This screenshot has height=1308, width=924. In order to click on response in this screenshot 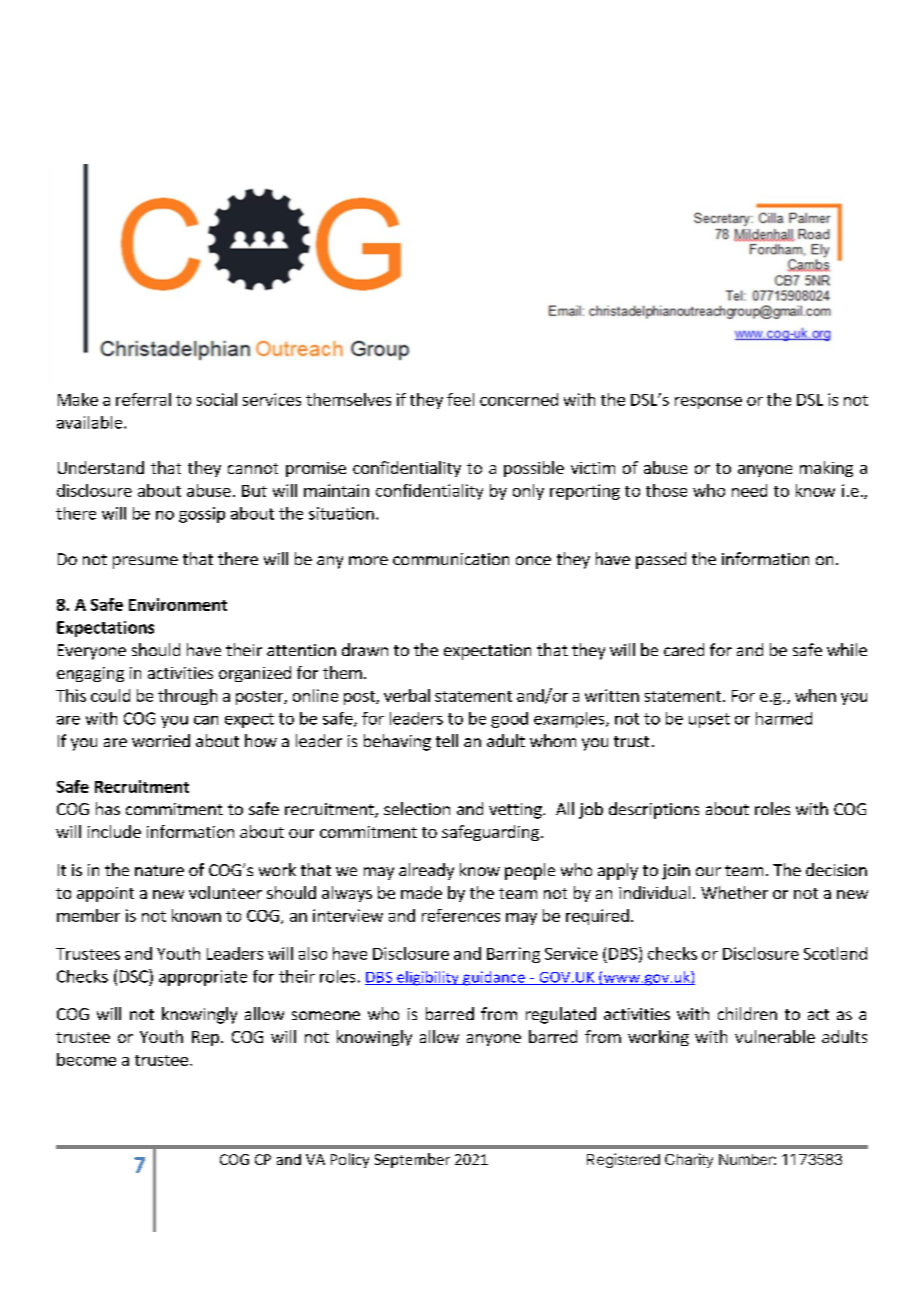, I will do `click(708, 403)`.
